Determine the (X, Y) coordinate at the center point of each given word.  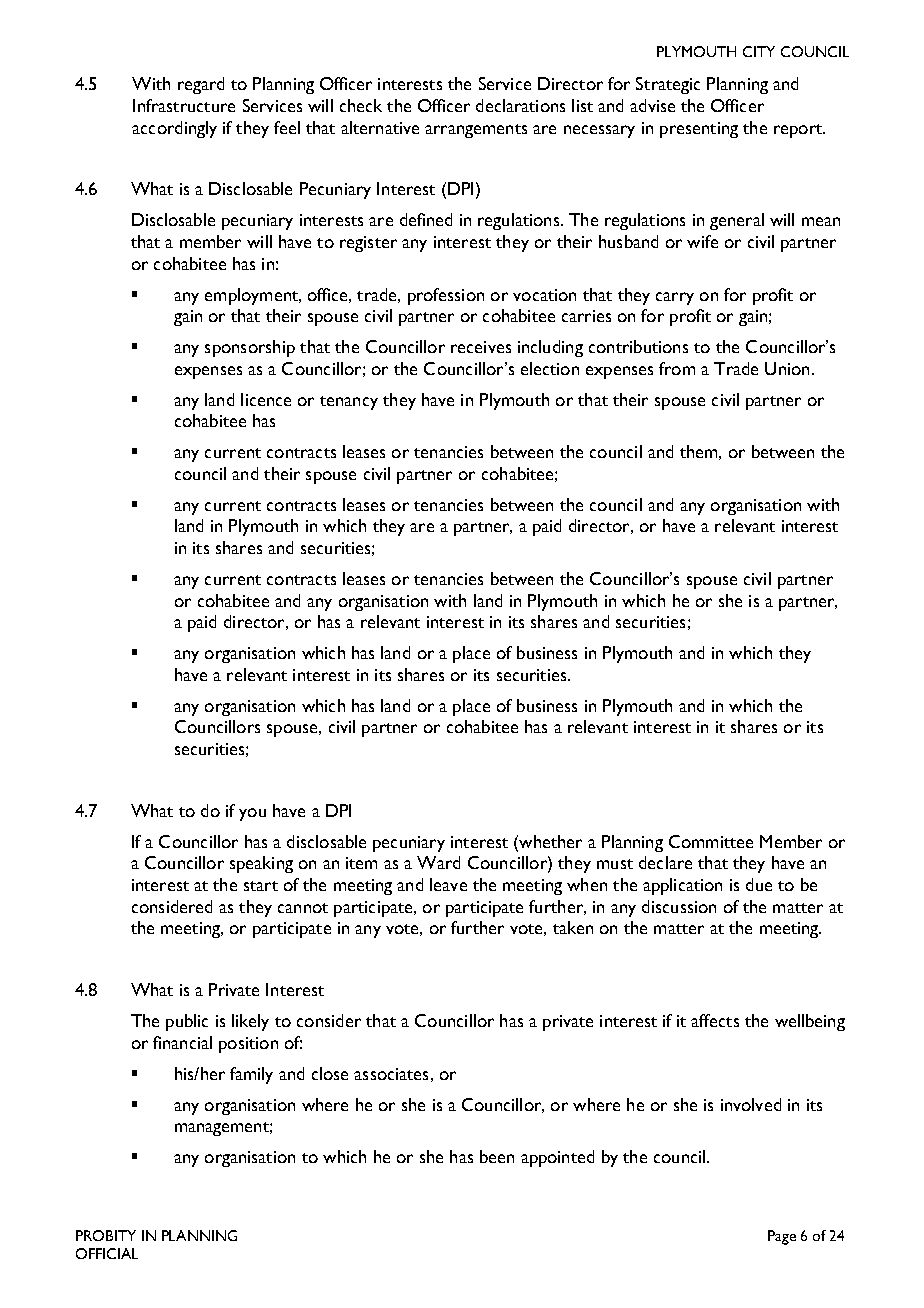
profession (446, 296)
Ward (438, 862)
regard (201, 85)
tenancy (349, 403)
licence (266, 399)
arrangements (476, 131)
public (187, 1022)
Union (787, 368)
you (252, 814)
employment (253, 296)
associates (391, 1074)
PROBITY (106, 1235)
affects (715, 1020)
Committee (711, 841)
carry (675, 298)
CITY (759, 51)
